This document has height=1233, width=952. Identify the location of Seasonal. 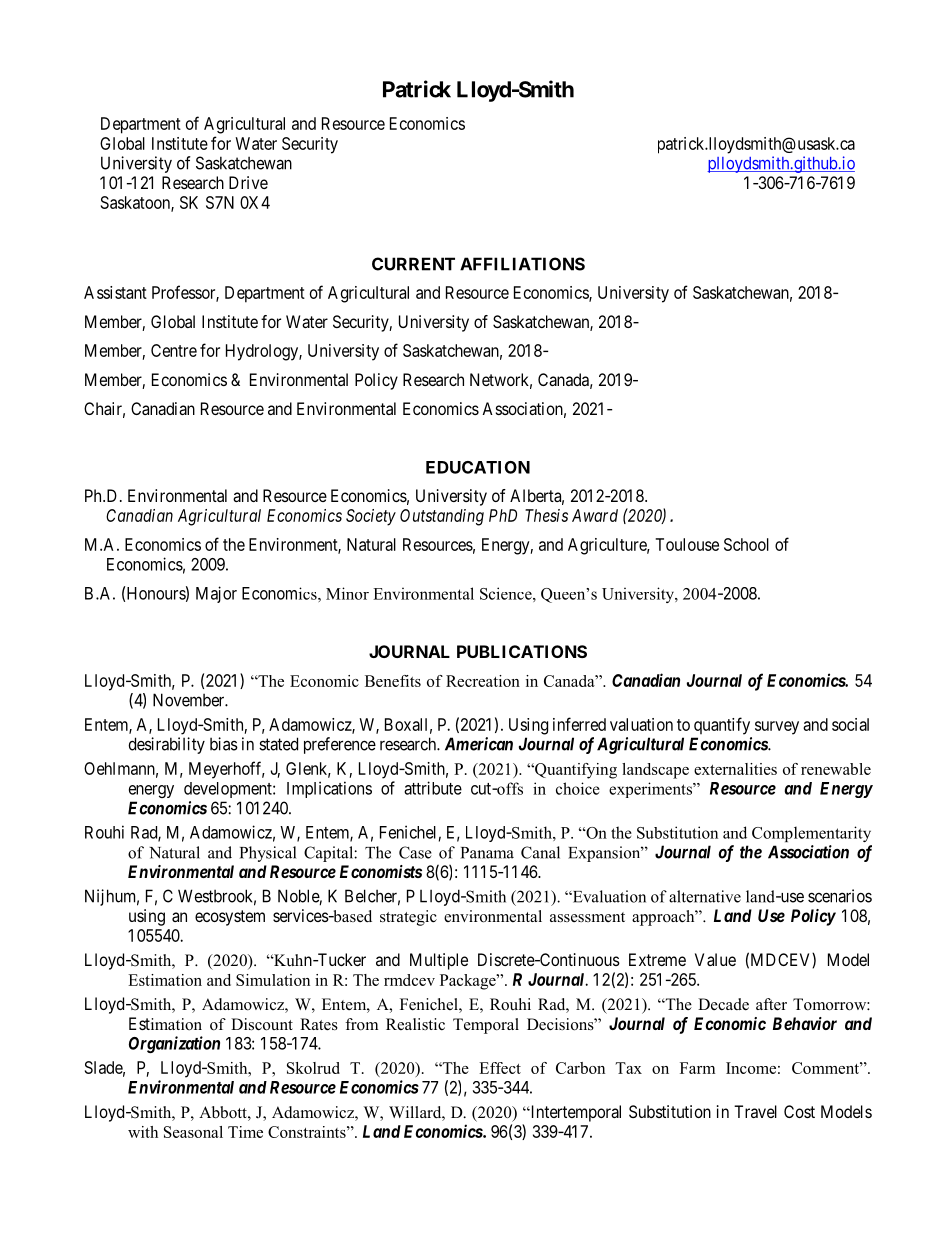
(193, 1132).
